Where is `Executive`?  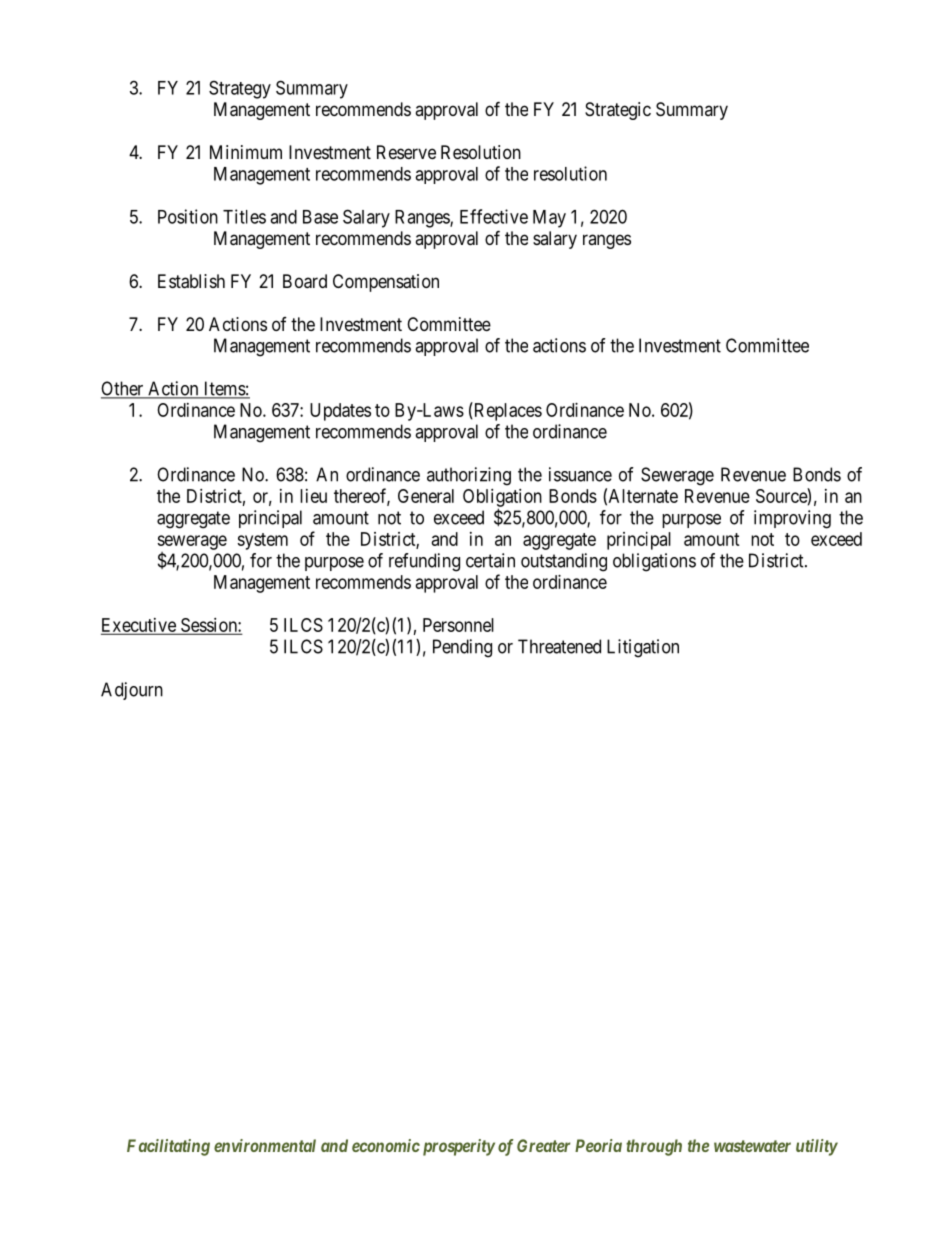
Executive is located at coordinates (139, 626).
